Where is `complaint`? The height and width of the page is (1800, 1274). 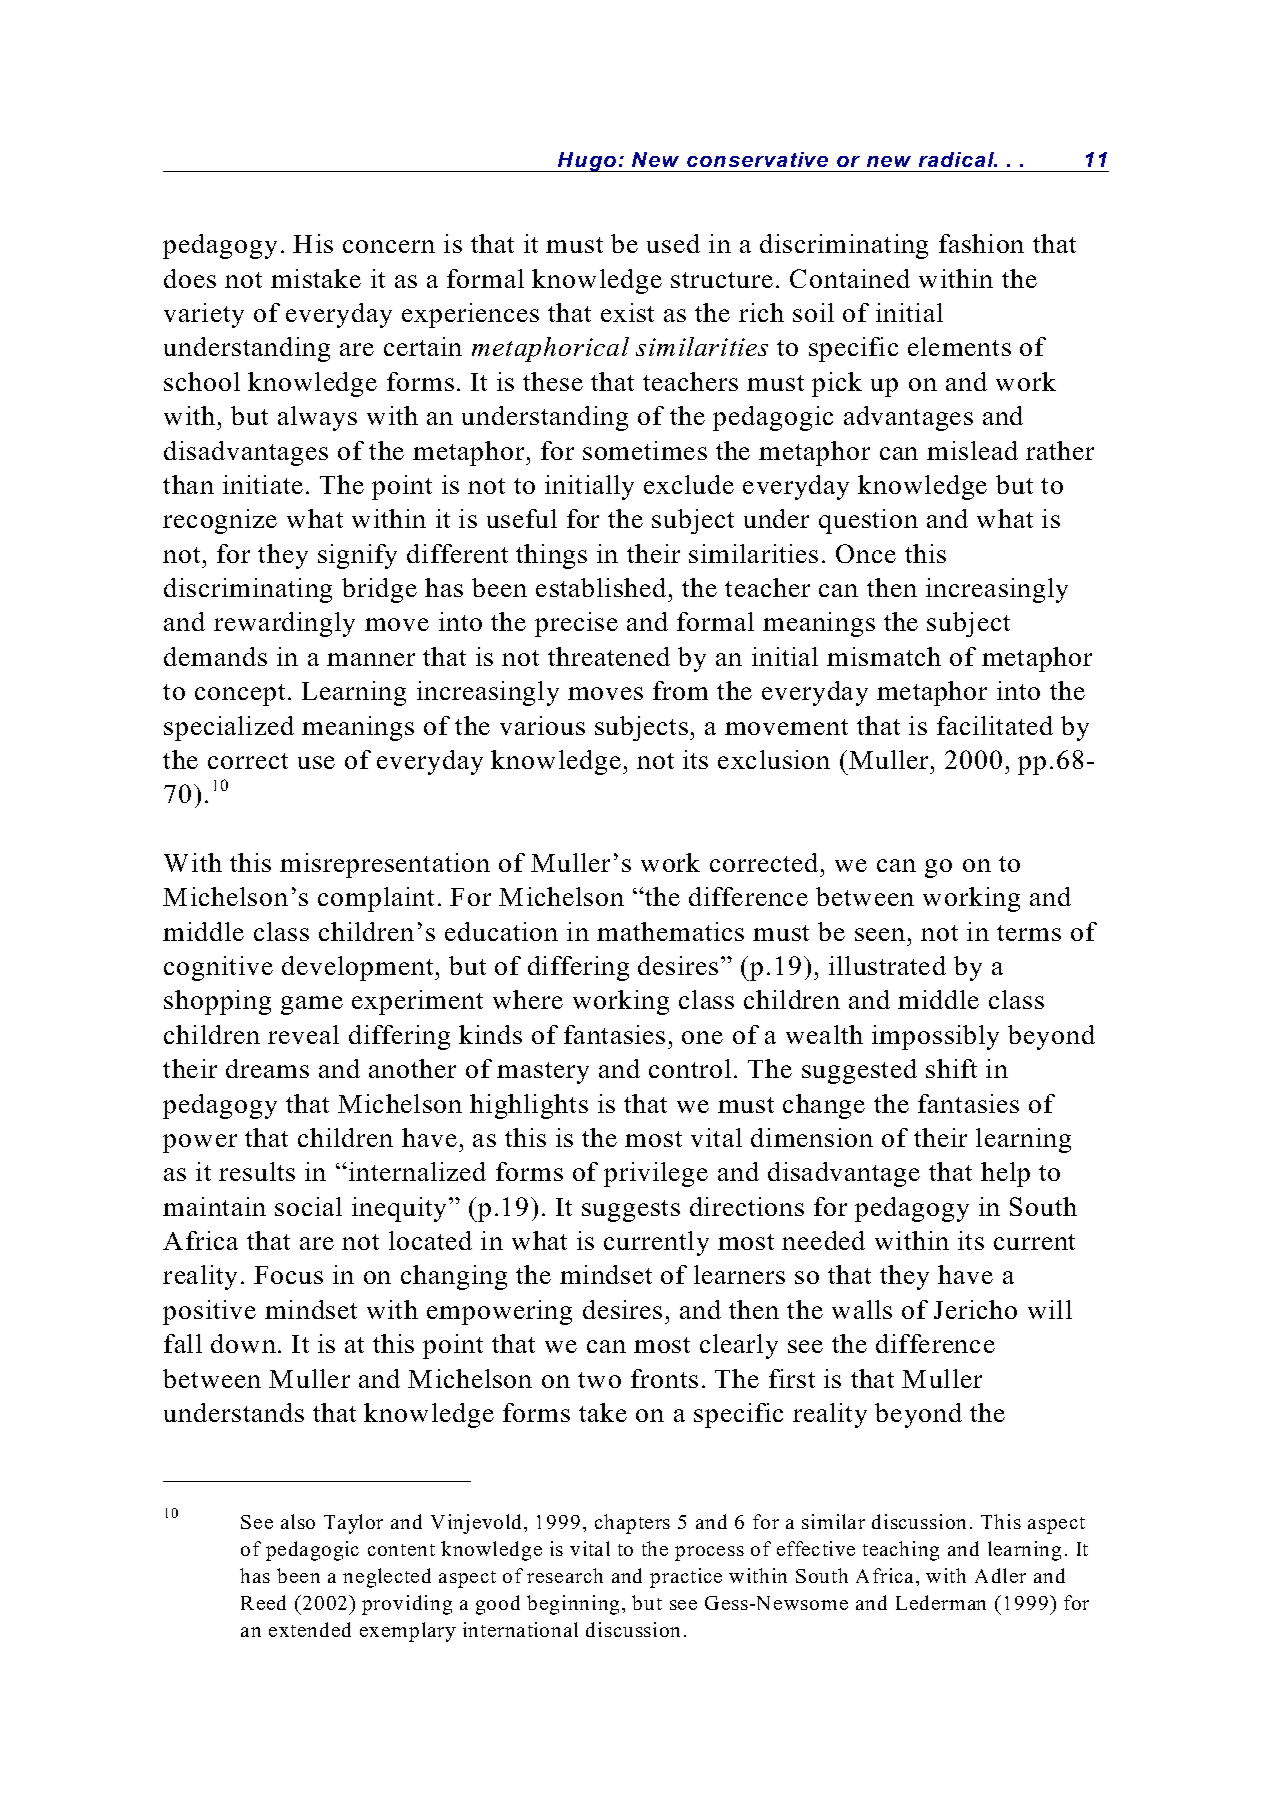
complaint is located at coordinates (376, 899).
